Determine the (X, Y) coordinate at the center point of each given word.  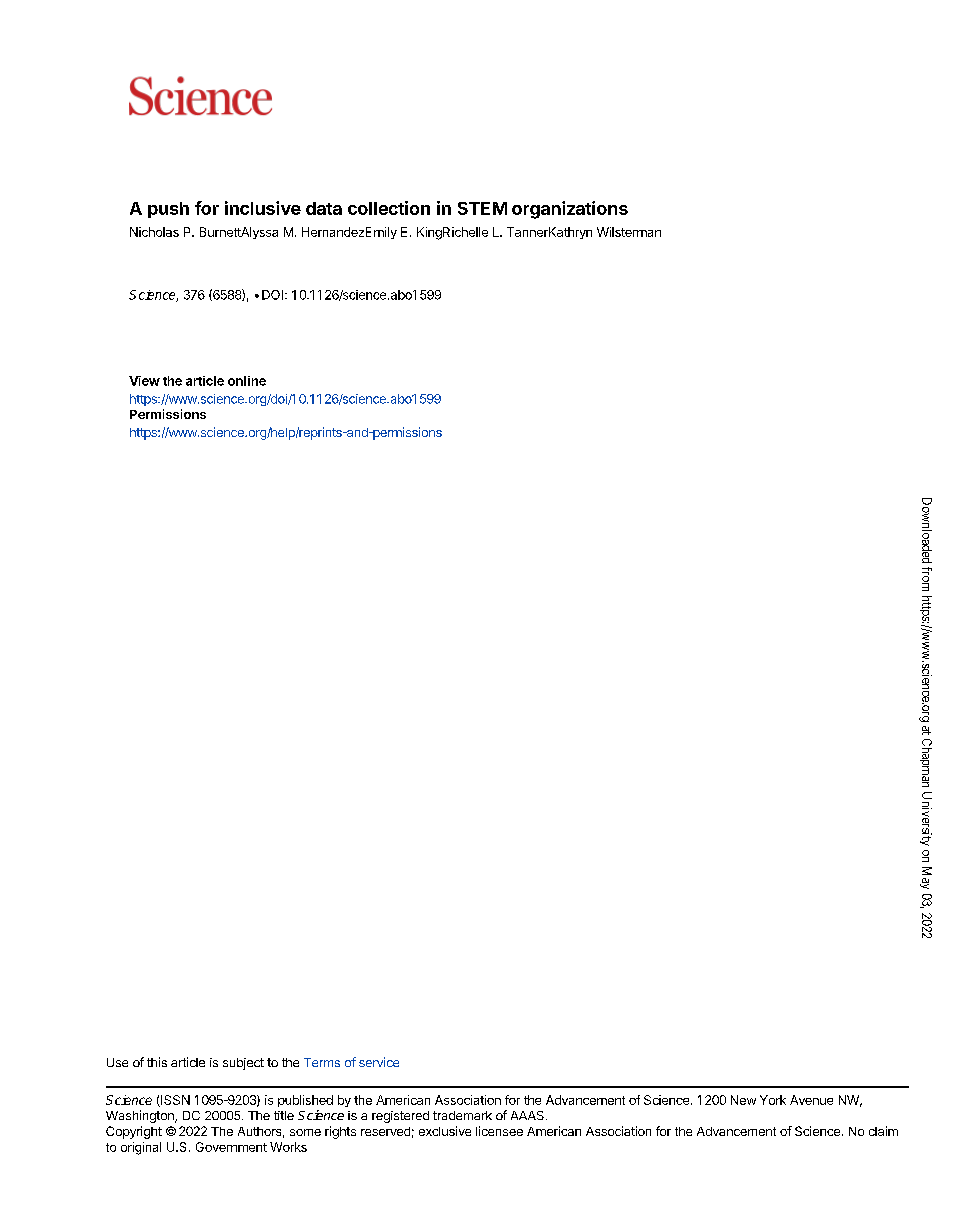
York (773, 1100)
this (157, 1062)
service (379, 1062)
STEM (482, 208)
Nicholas (154, 232)
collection (389, 208)
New (743, 1100)
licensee (499, 1131)
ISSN (174, 1101)
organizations (570, 210)
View (144, 381)
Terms (322, 1062)
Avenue (811, 1100)
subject (243, 1064)
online (247, 381)
